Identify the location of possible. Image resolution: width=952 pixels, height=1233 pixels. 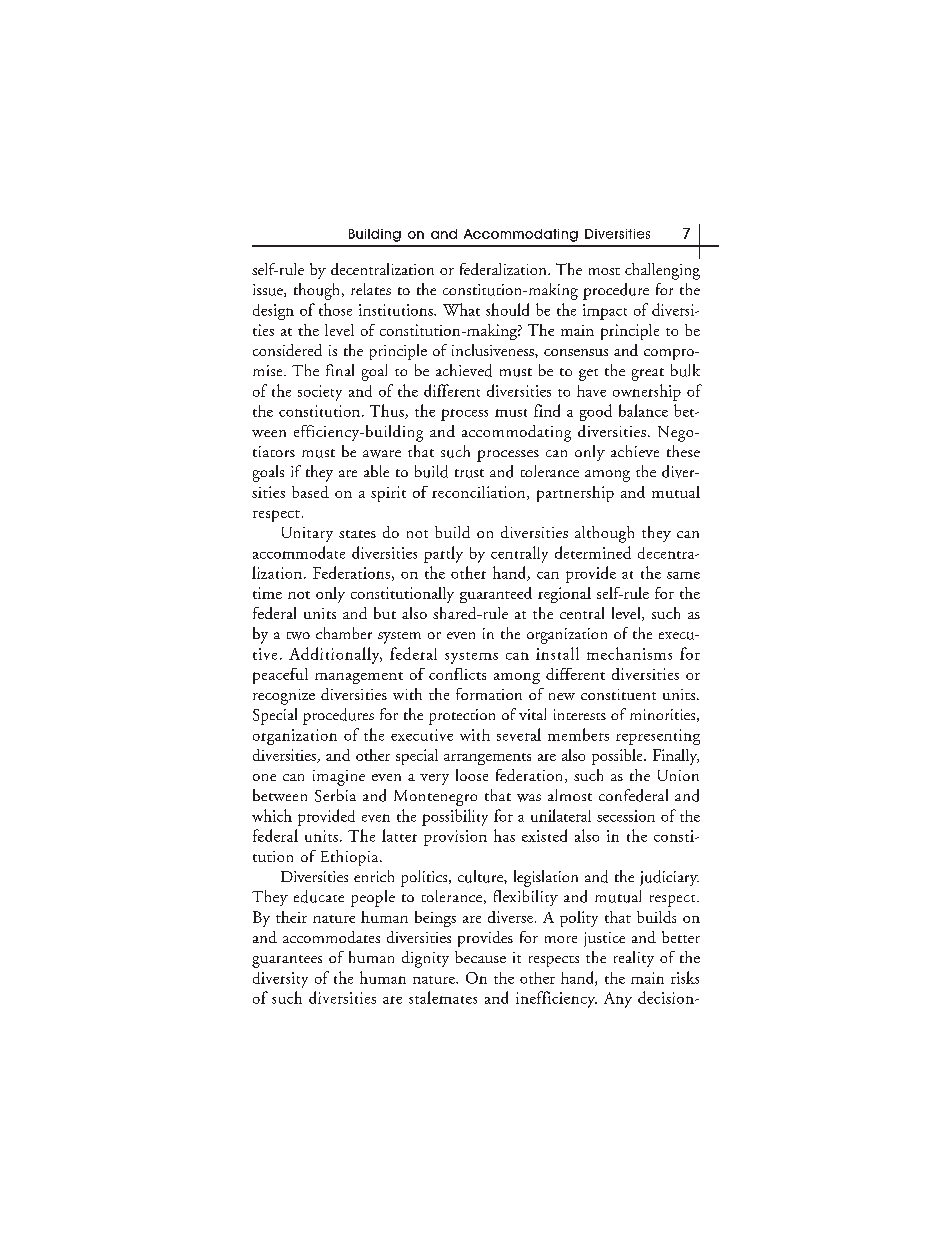
(618, 757).
